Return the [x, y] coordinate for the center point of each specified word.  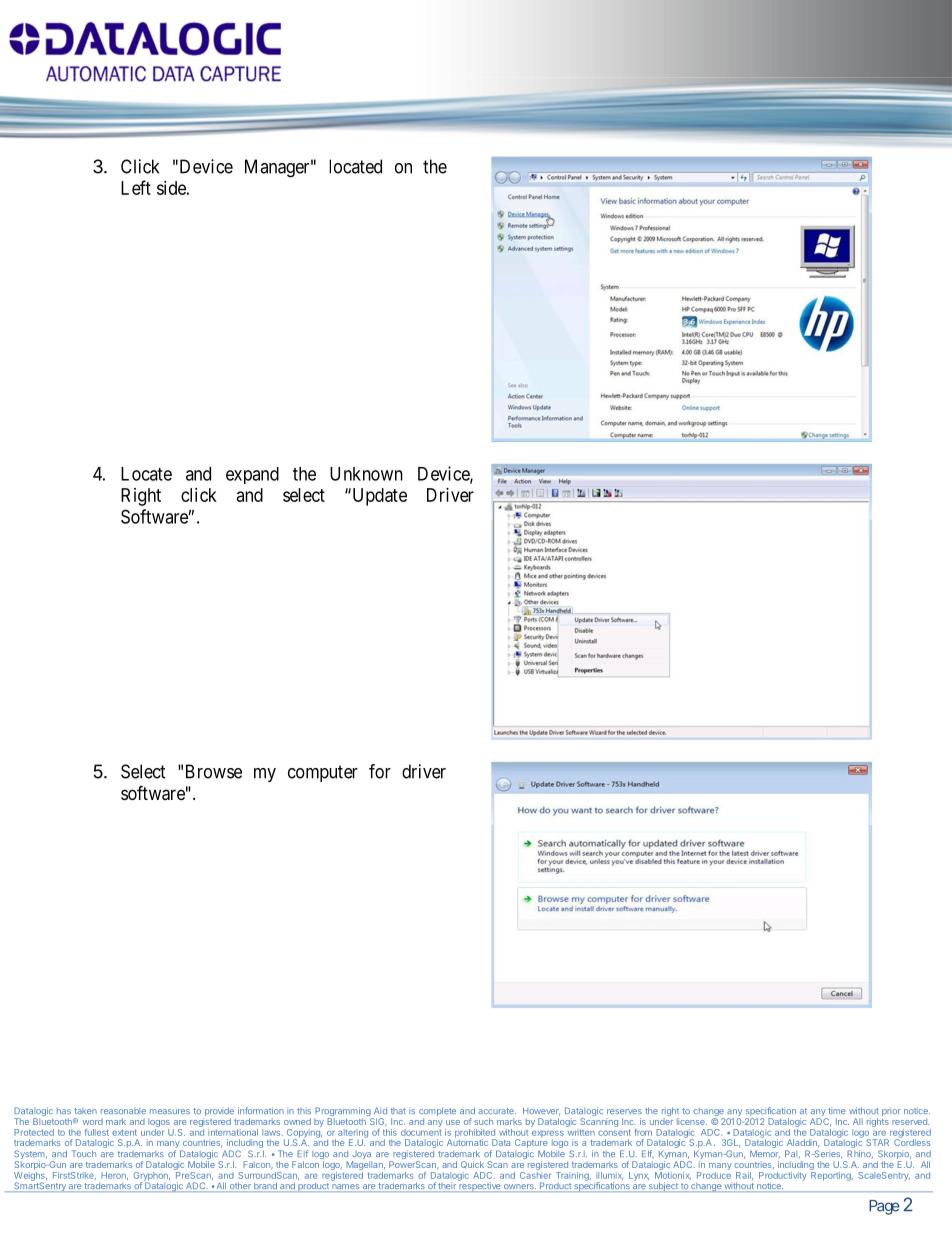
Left [136, 187]
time [837, 1110]
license [692, 1121]
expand [252, 475]
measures [170, 1111]
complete [437, 1113]
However [541, 1111]
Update [378, 497]
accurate [497, 1111]
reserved [910, 1121]
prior [891, 1111]
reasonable [123, 1111]
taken [85, 1111]
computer [323, 773]
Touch [84, 1153]
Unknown [366, 474]
